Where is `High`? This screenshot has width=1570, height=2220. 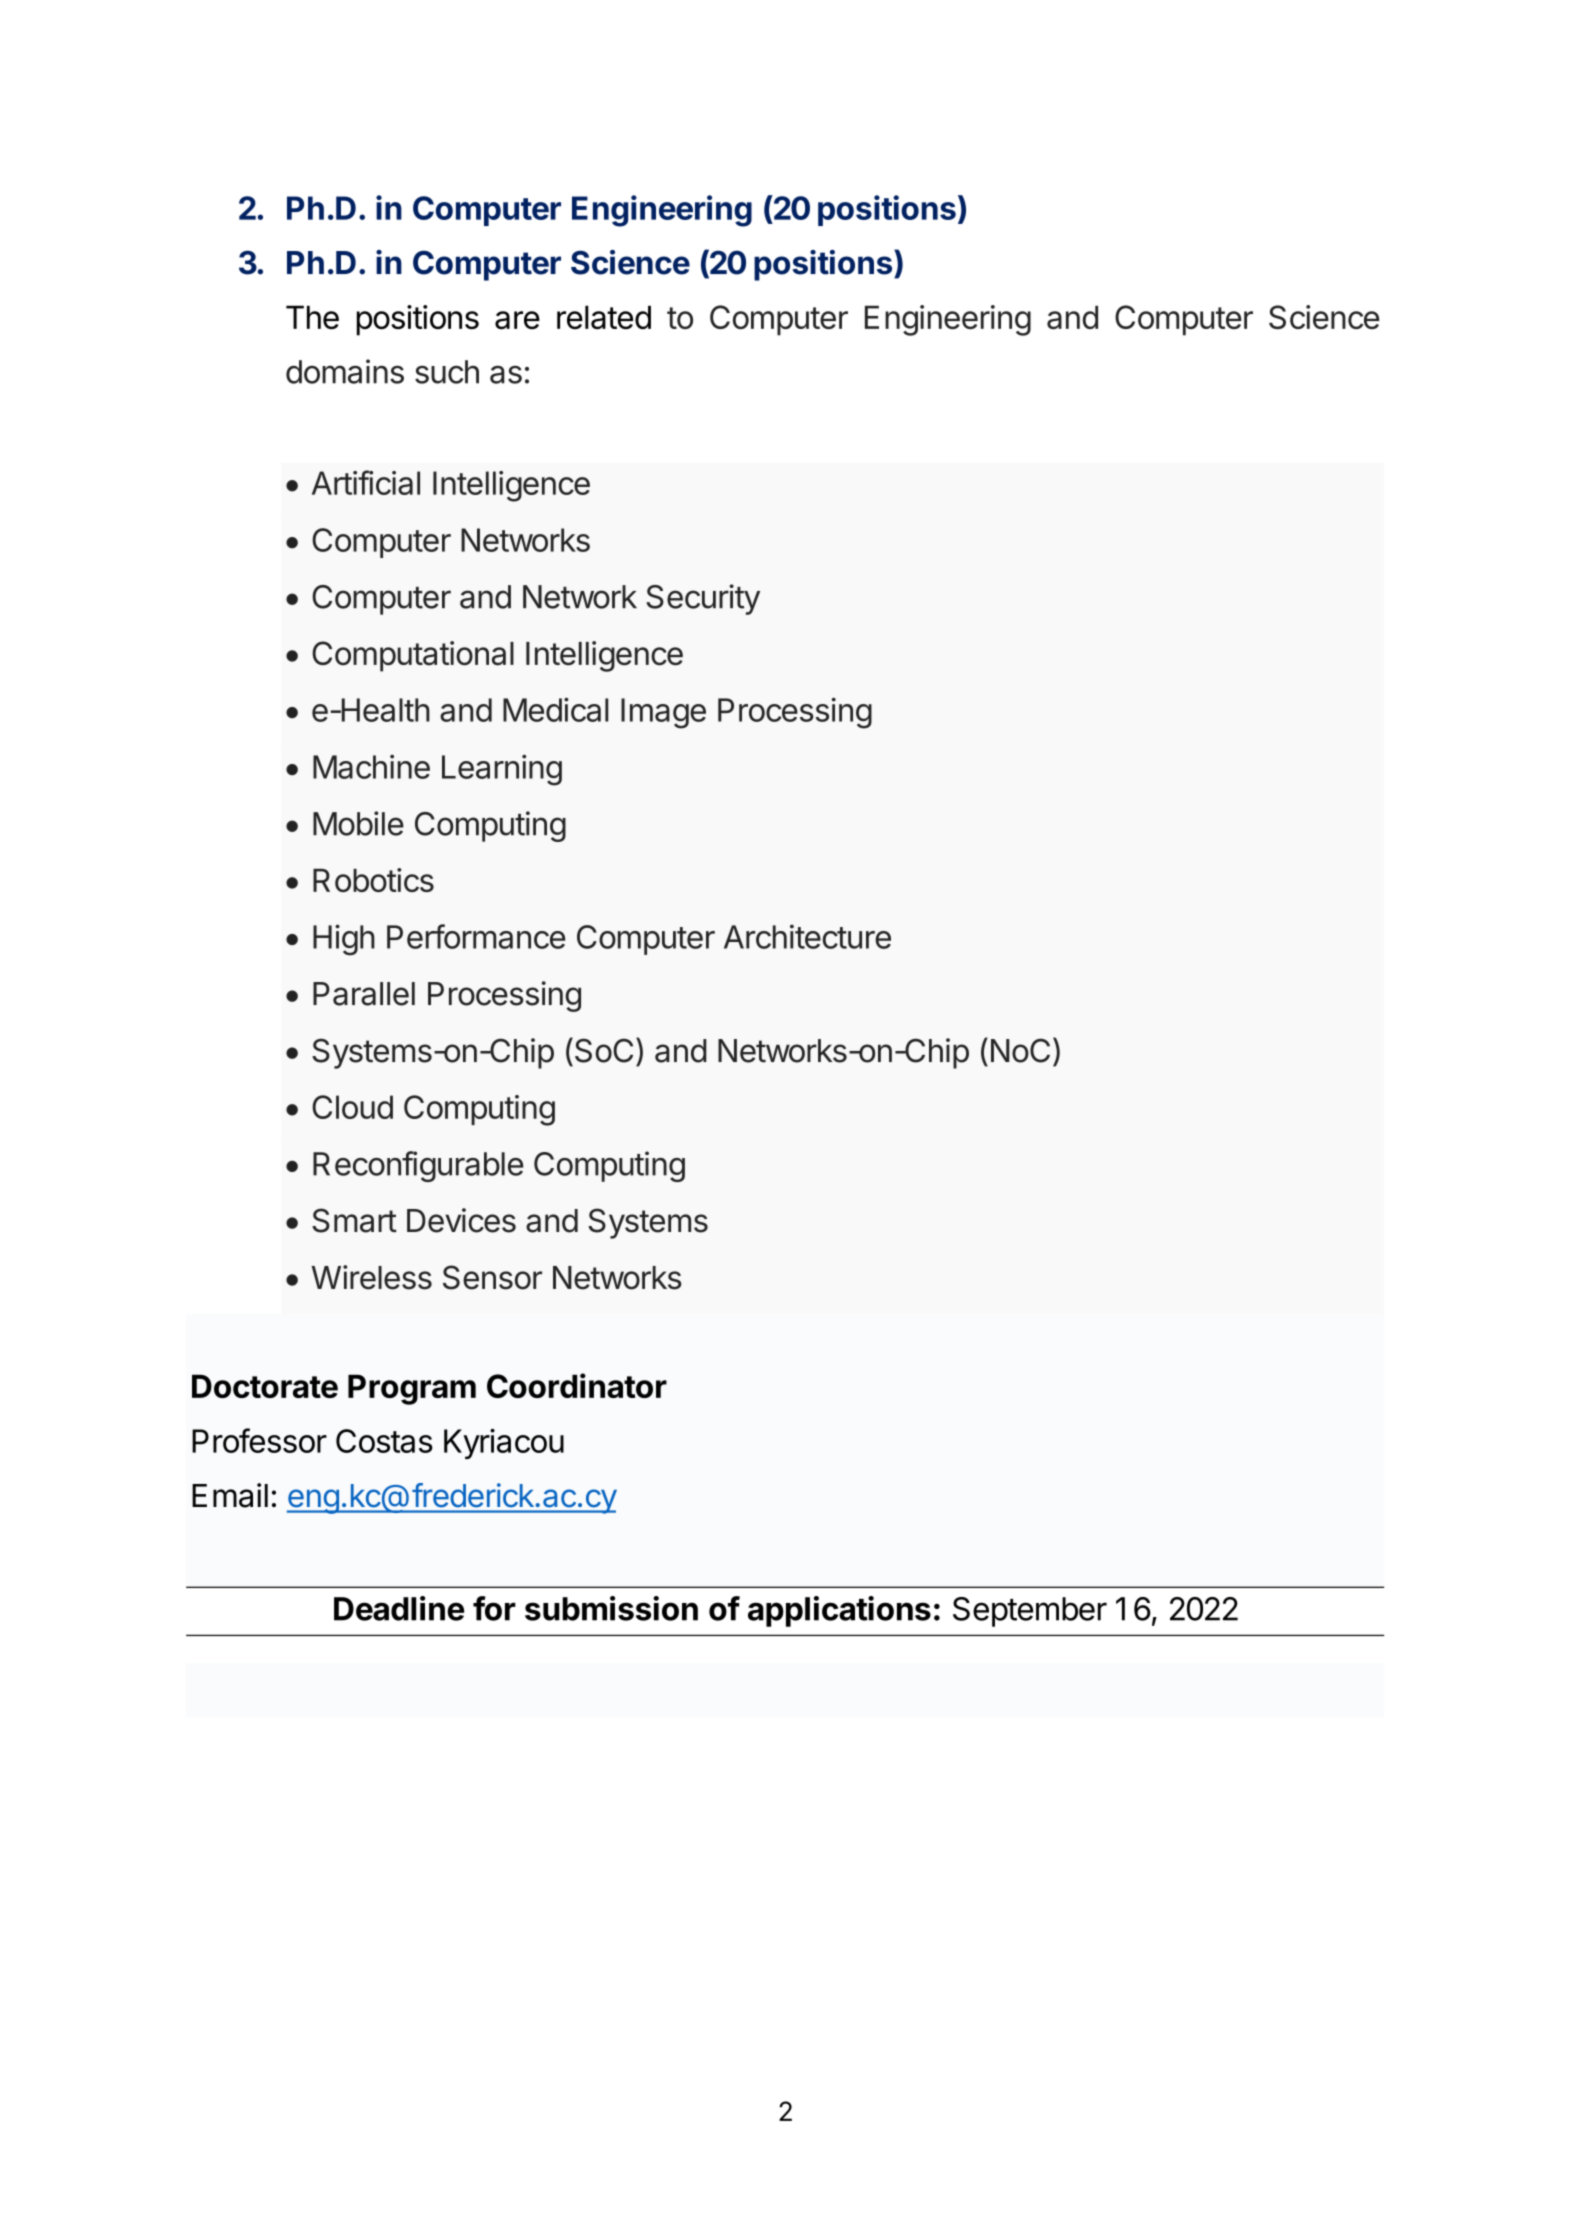 High is located at coordinates (344, 940).
